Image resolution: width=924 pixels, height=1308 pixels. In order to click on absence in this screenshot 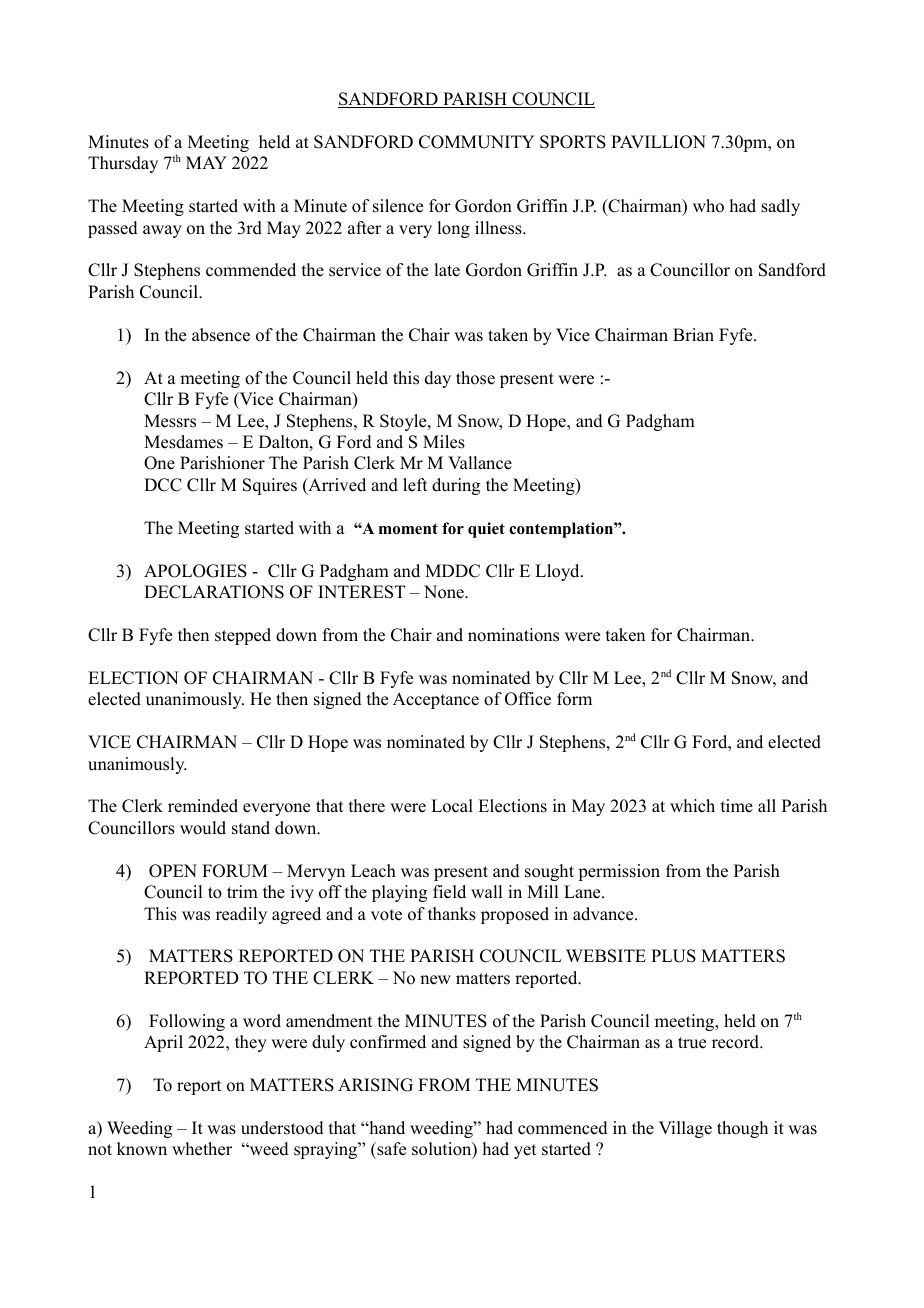, I will do `click(221, 335)`.
